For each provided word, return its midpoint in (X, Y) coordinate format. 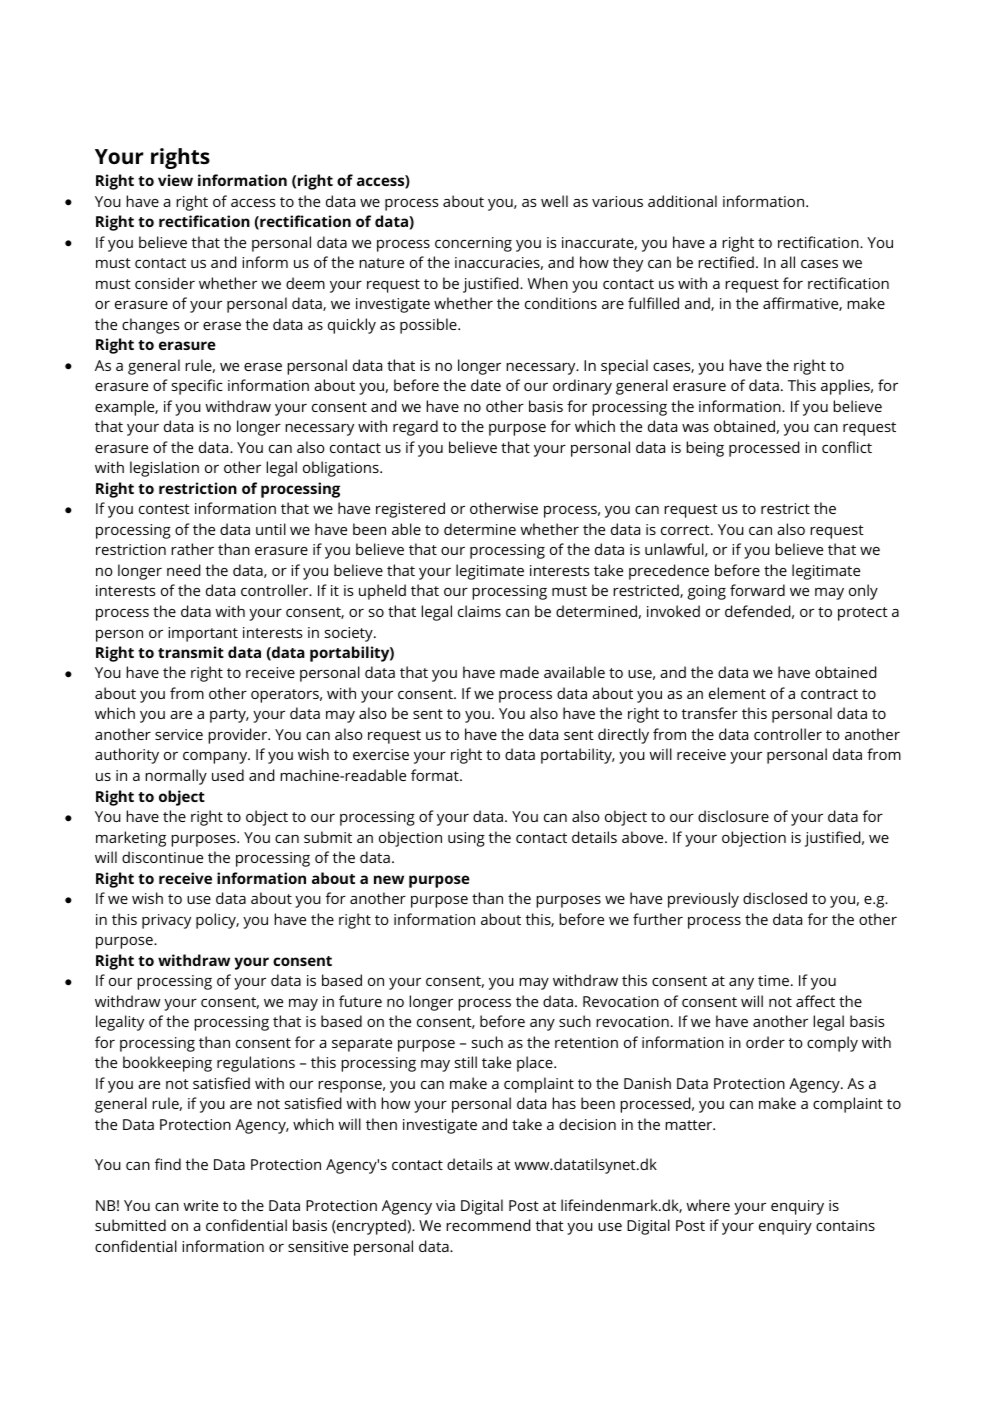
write (201, 1205)
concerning (473, 244)
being (705, 449)
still (466, 1062)
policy (217, 921)
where (708, 1205)
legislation (164, 469)
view (175, 180)
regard (415, 428)
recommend (488, 1225)
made (519, 672)
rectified (726, 262)
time (775, 980)
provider (238, 736)
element (737, 693)
